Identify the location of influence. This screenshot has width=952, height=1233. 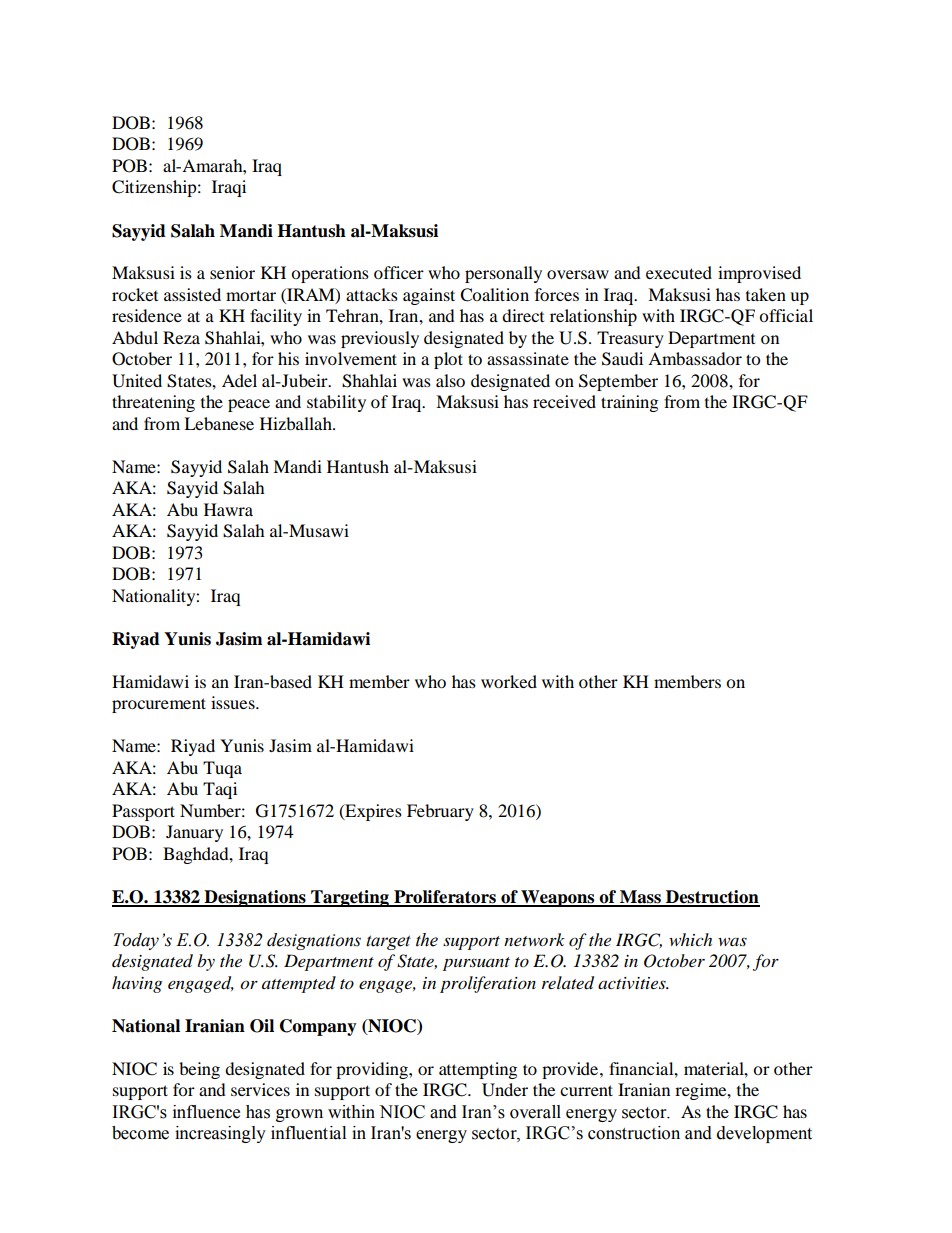
(206, 1112).
